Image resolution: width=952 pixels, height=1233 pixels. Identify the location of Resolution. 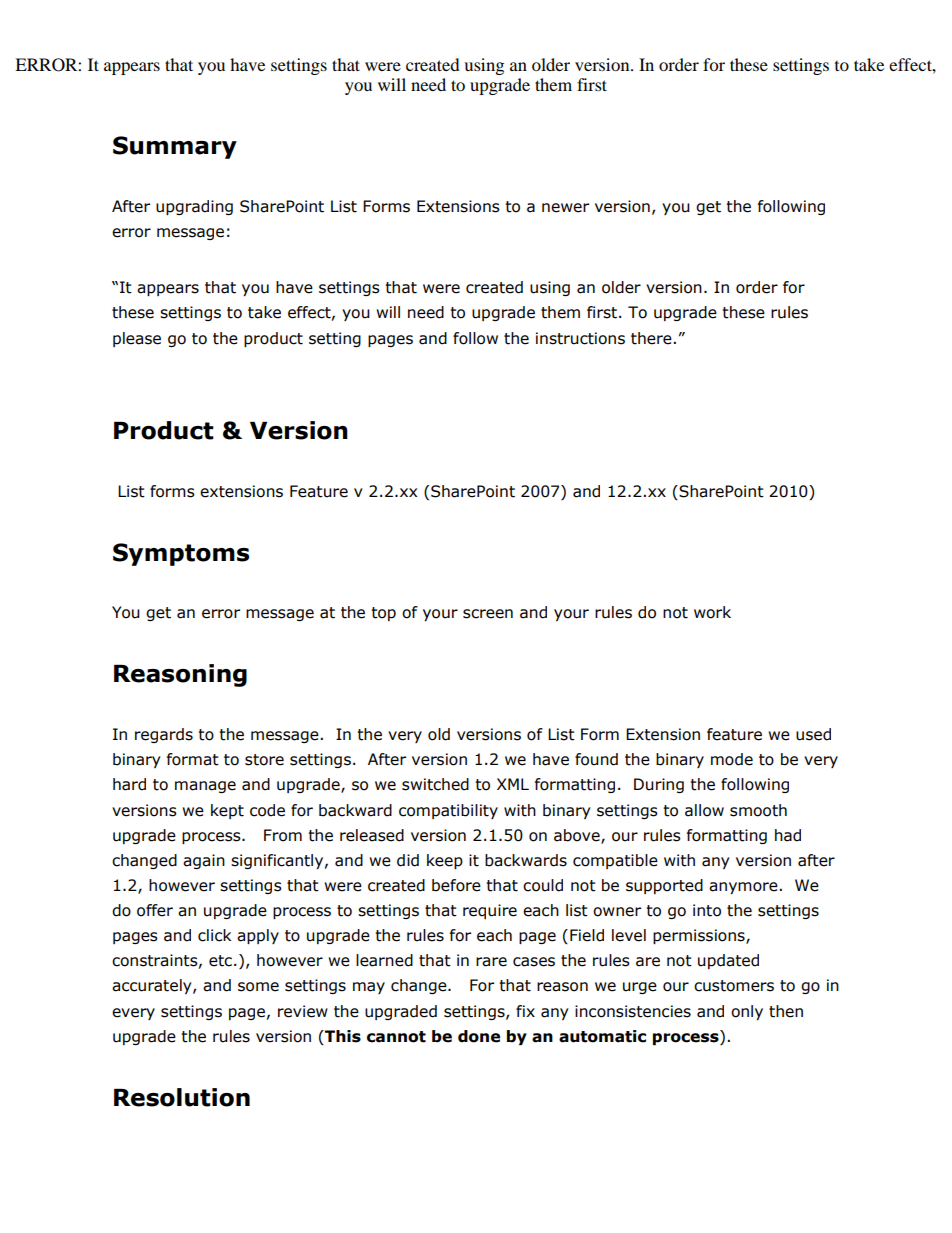
(182, 1097).
